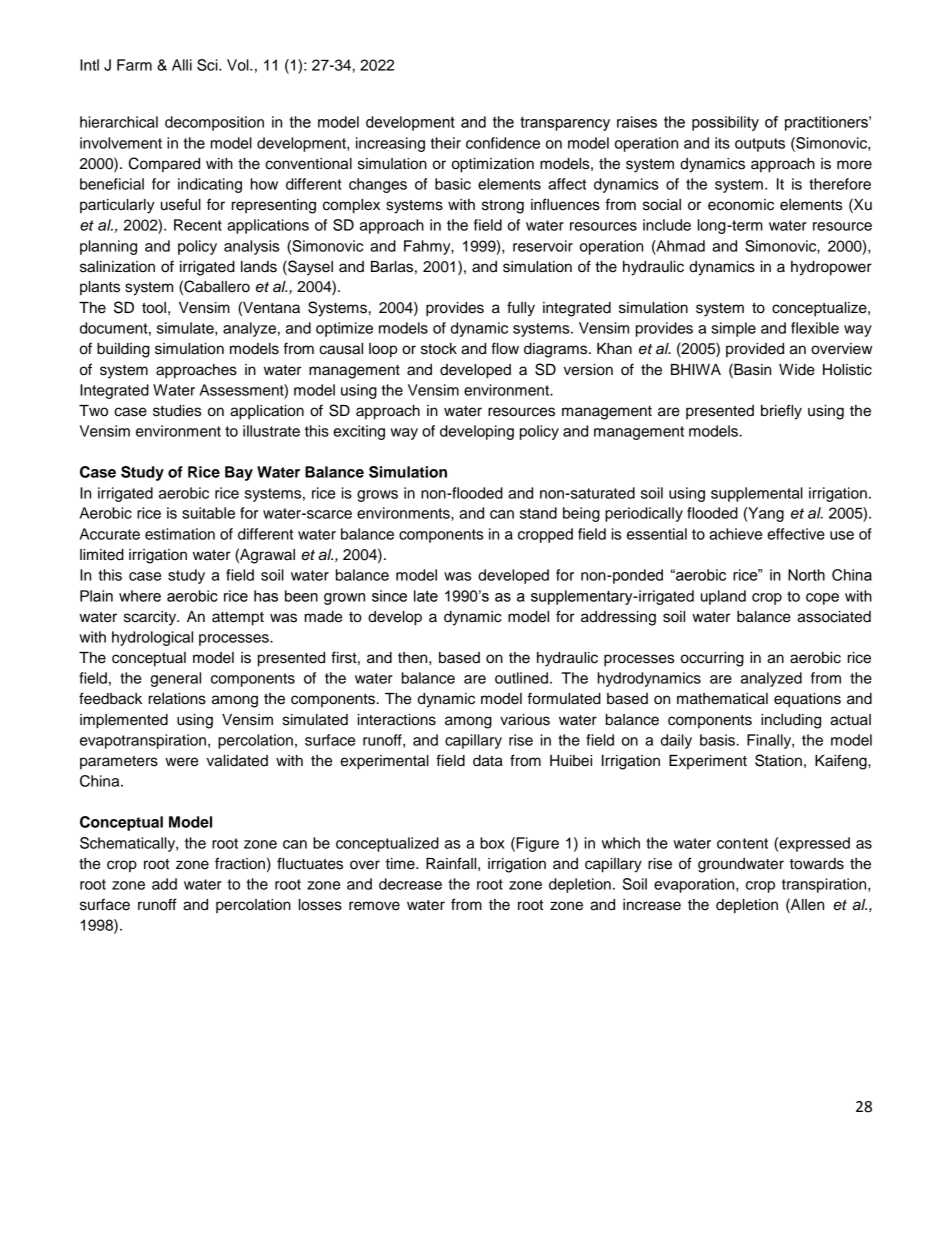 Image resolution: width=952 pixels, height=1233 pixels. Describe the element at coordinates (723, 597) in the image. I see `upland` at that location.
